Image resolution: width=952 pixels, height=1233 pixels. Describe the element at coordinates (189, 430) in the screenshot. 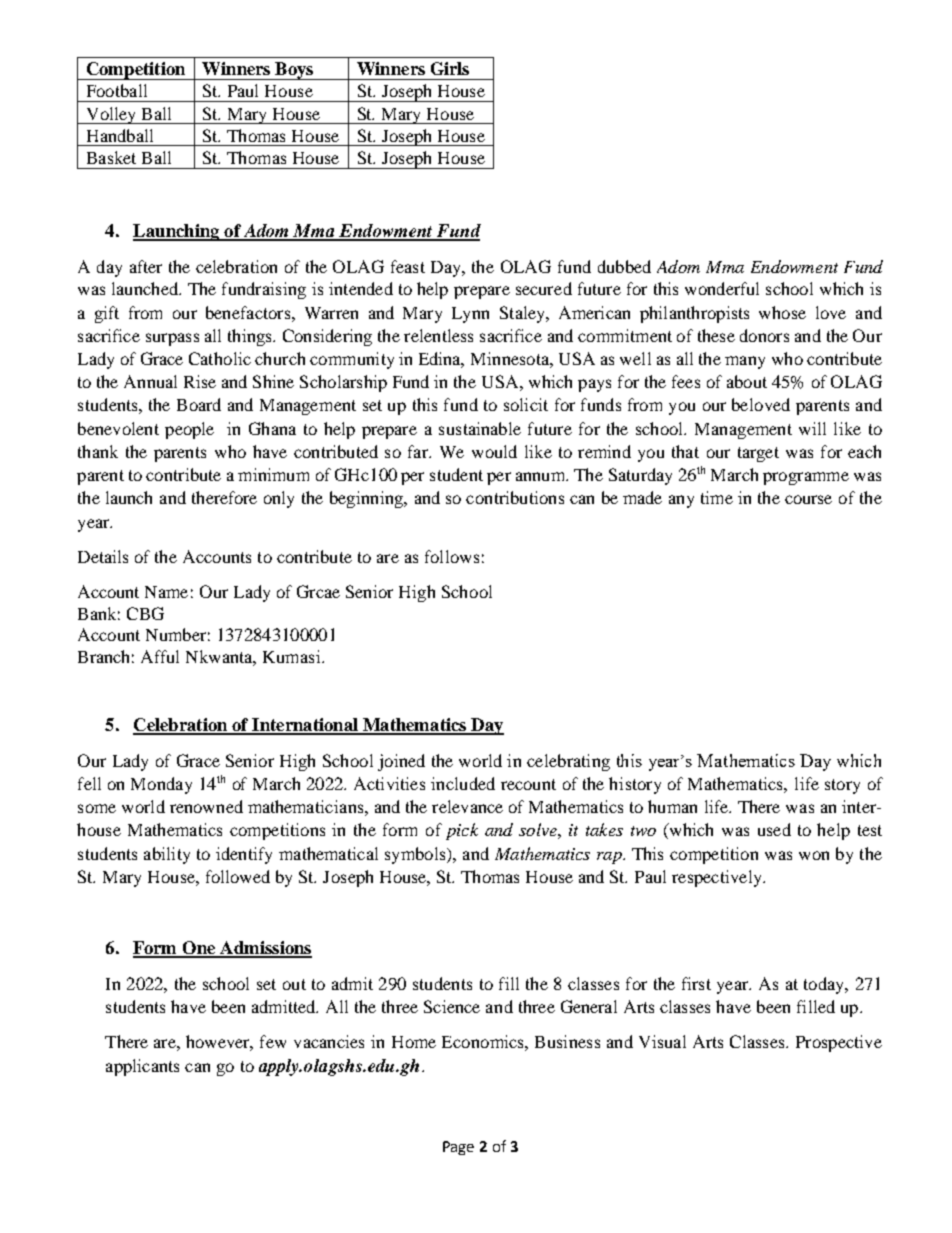

I see `people` at that location.
